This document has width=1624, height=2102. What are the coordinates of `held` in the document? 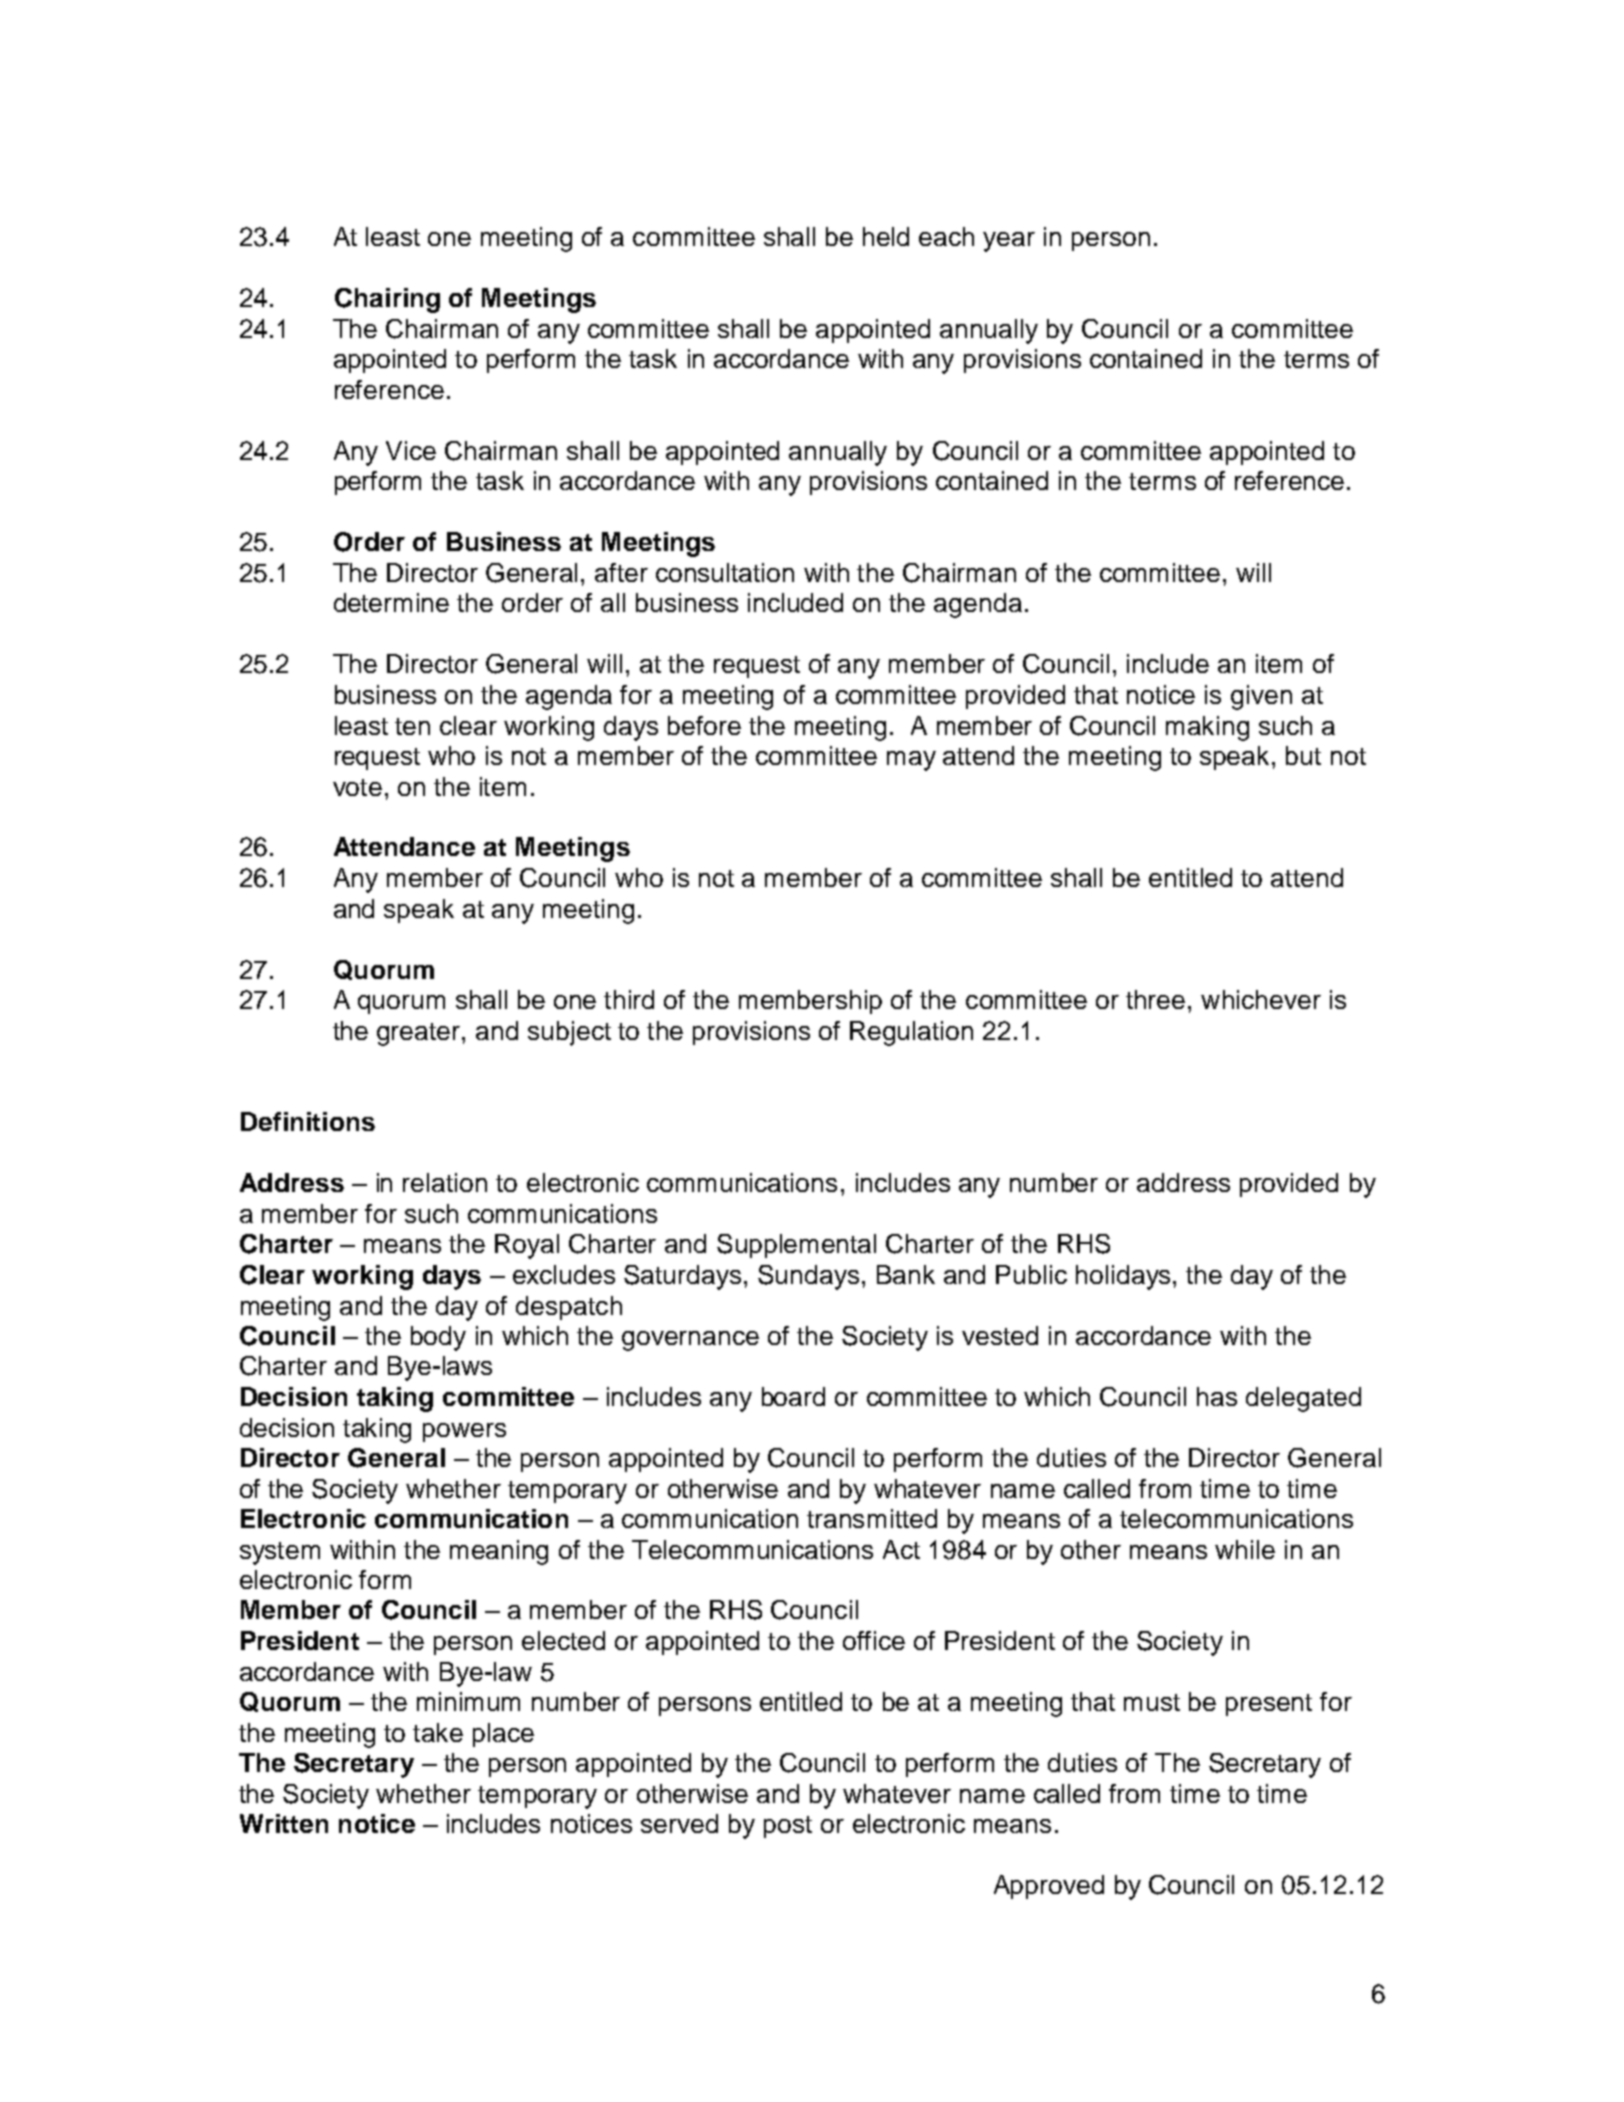 It's located at (886, 236).
